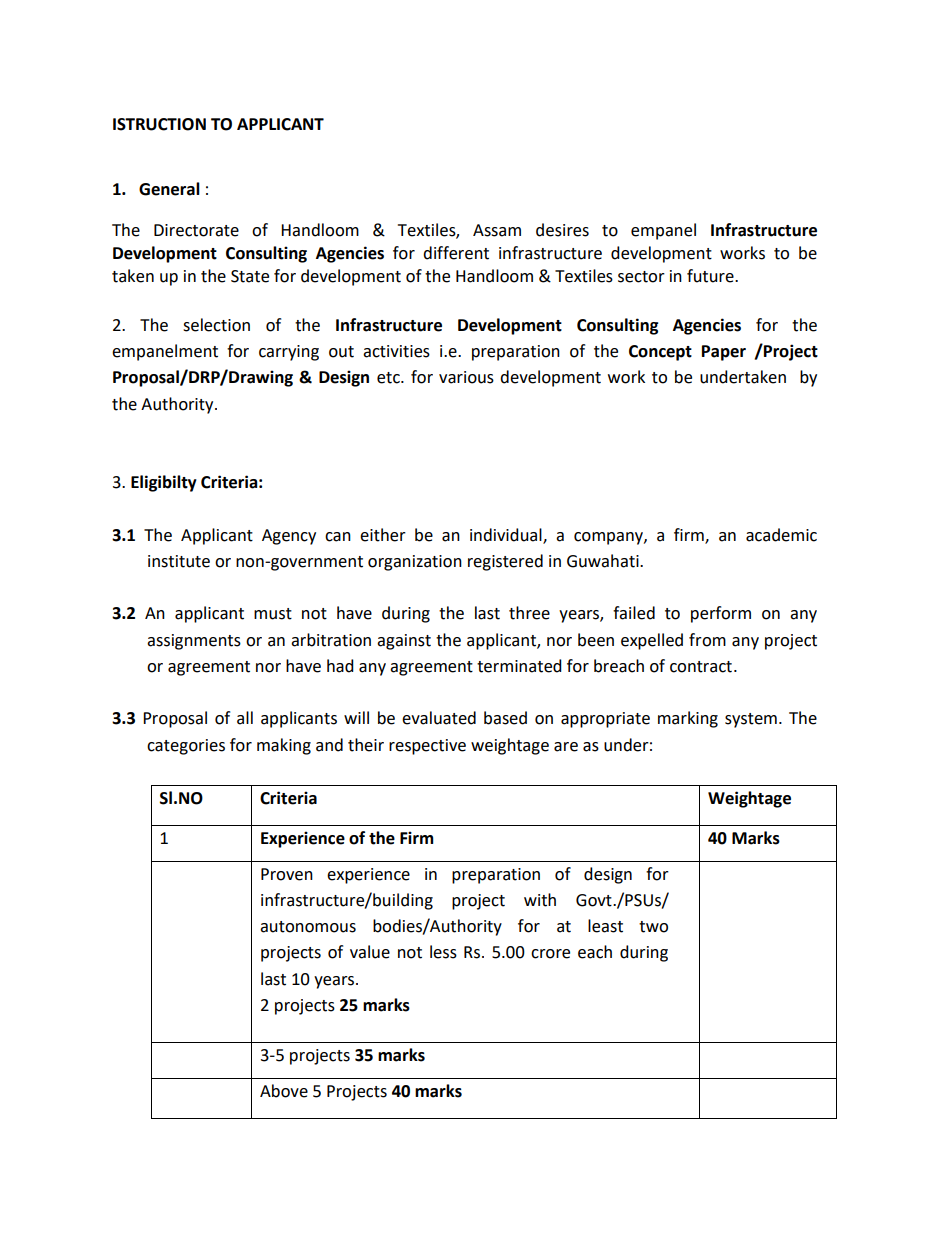  I want to click on Assam, so click(497, 230).
